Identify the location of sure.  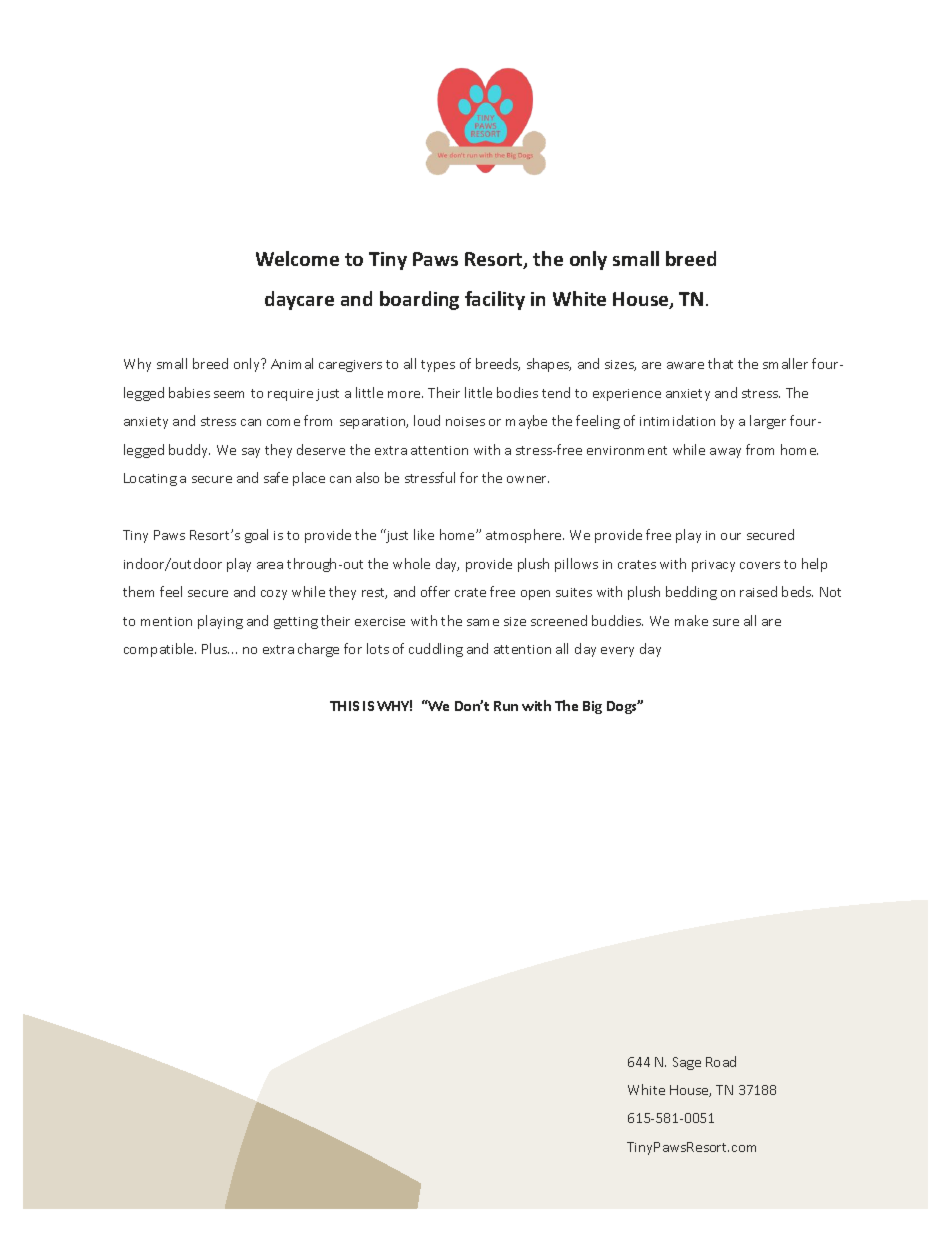
(726, 622).
